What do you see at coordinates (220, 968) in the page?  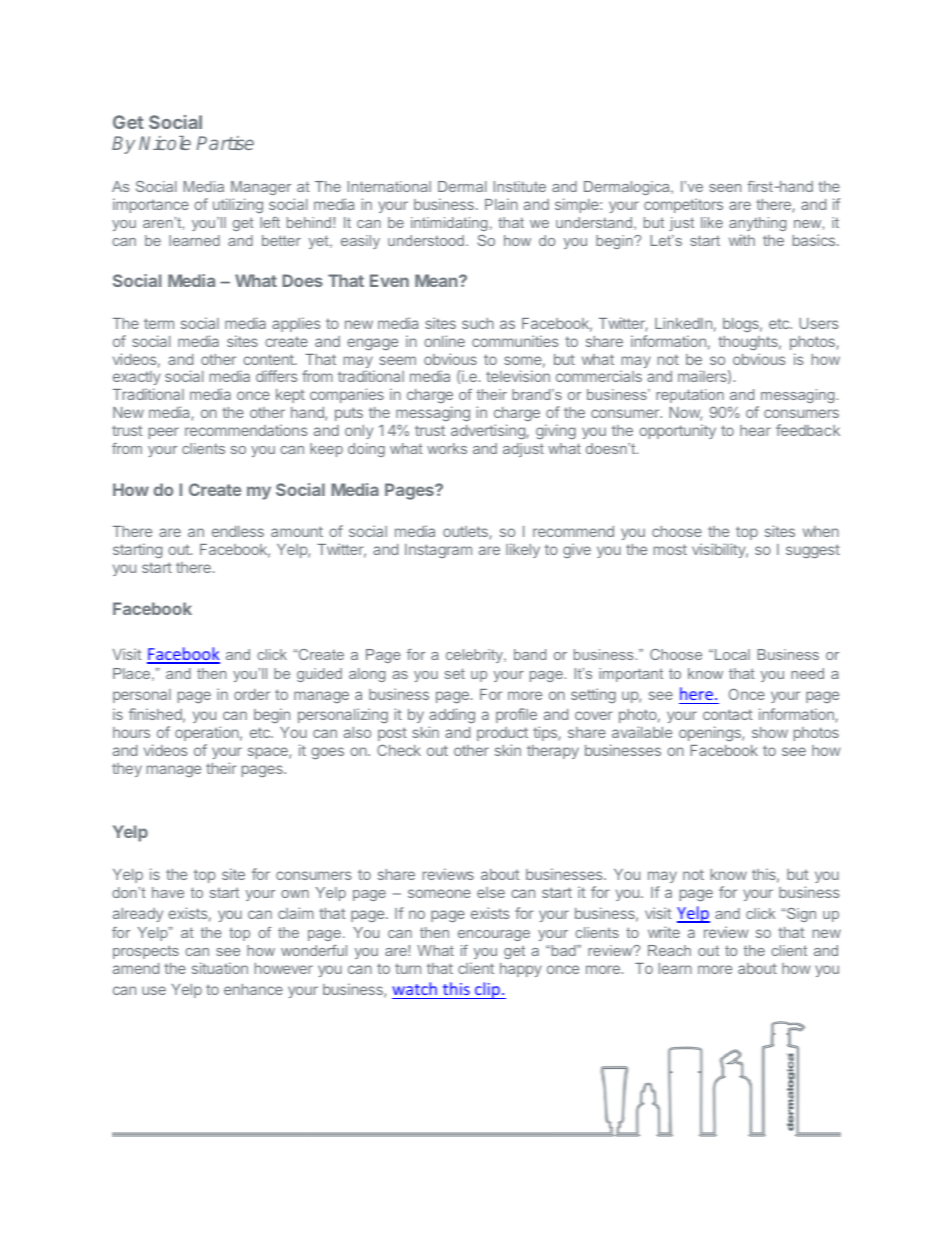 I see `situation` at bounding box center [220, 968].
